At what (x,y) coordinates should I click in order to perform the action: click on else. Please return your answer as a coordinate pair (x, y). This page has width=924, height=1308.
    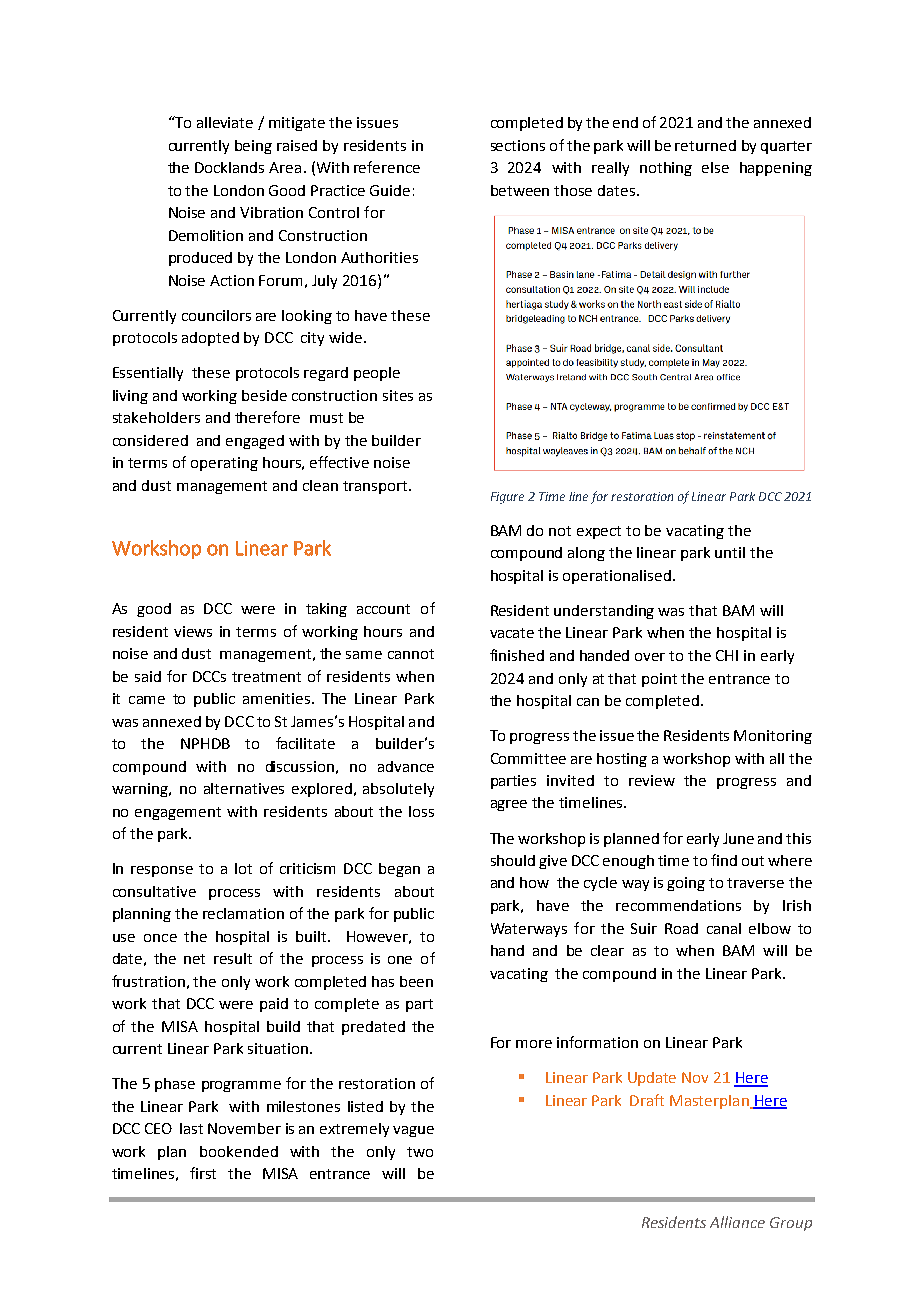
    Looking at the image, I should click on (715, 167).
